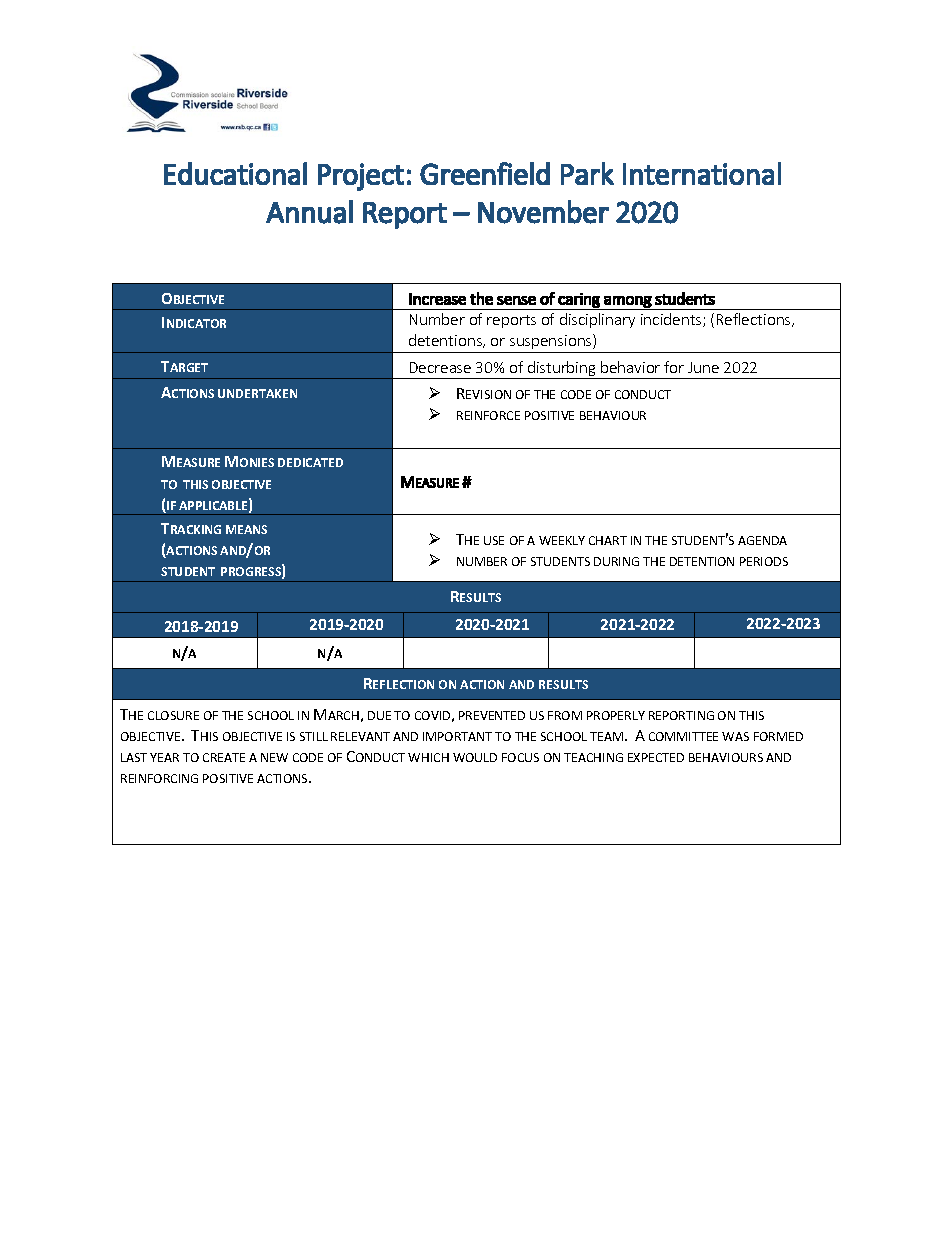 The image size is (952, 1233). I want to click on REINFORCE, so click(488, 415).
